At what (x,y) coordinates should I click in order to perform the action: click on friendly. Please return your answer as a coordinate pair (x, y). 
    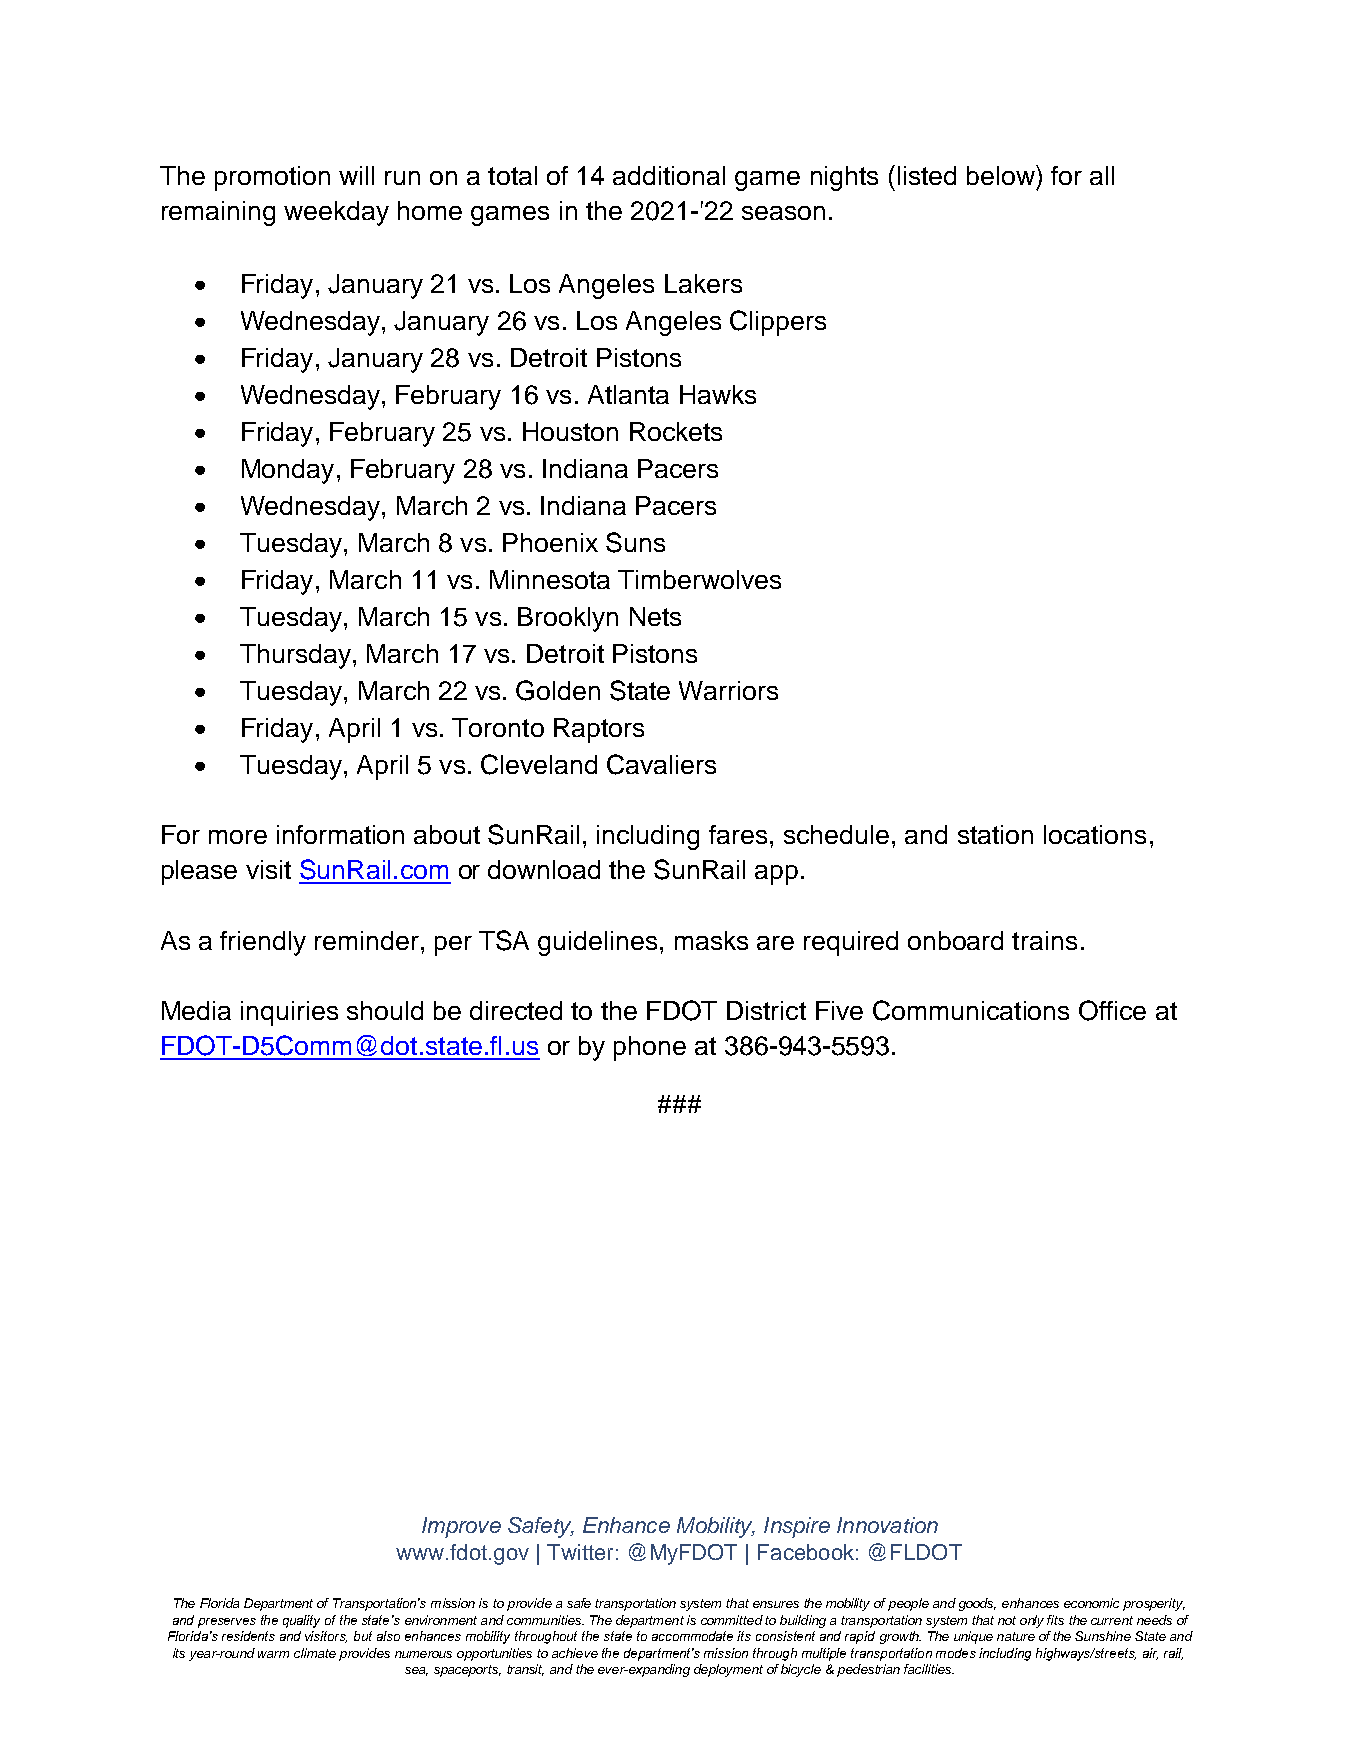
    Looking at the image, I should click on (263, 943).
